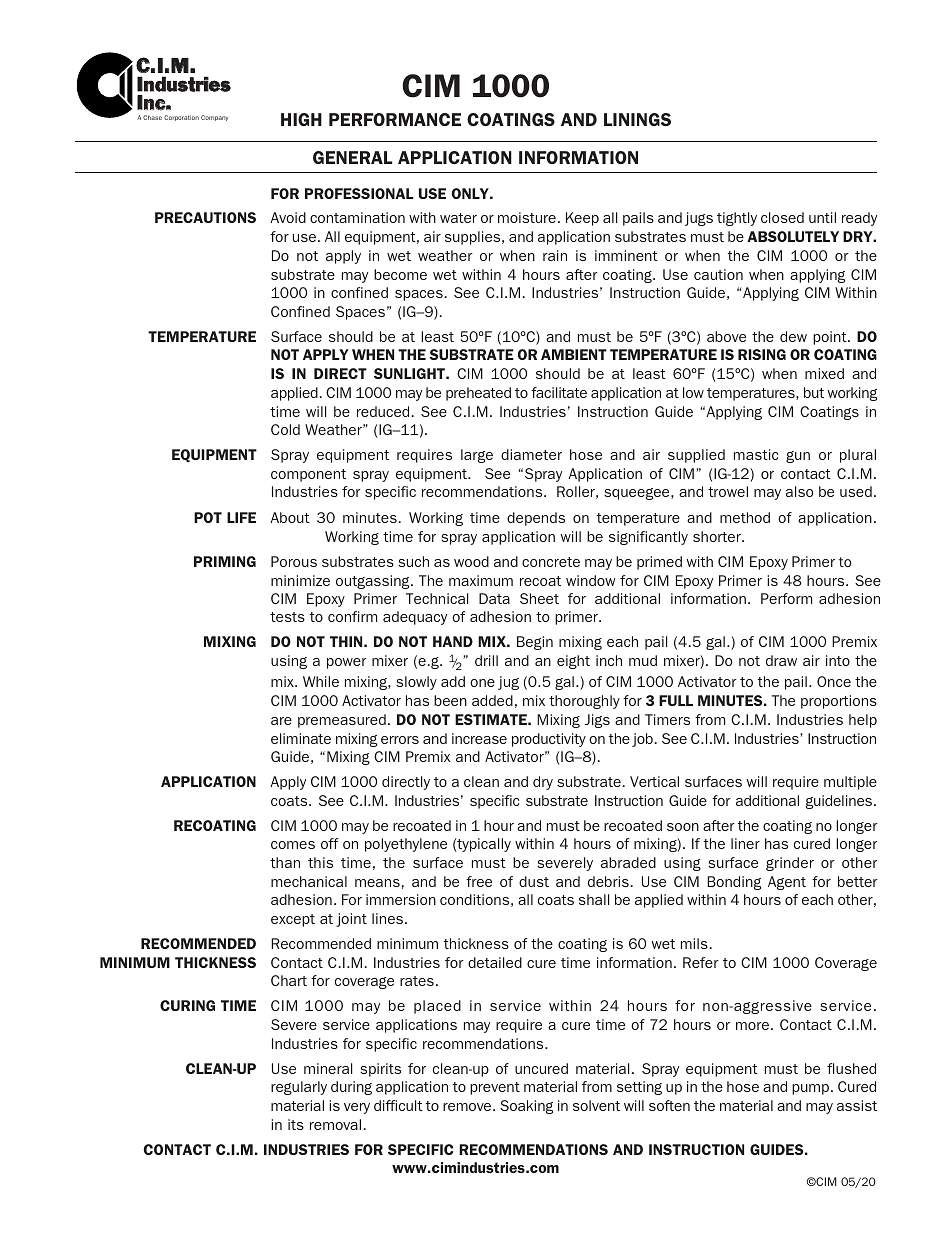  What do you see at coordinates (782, 217) in the document?
I see `closed` at bounding box center [782, 217].
